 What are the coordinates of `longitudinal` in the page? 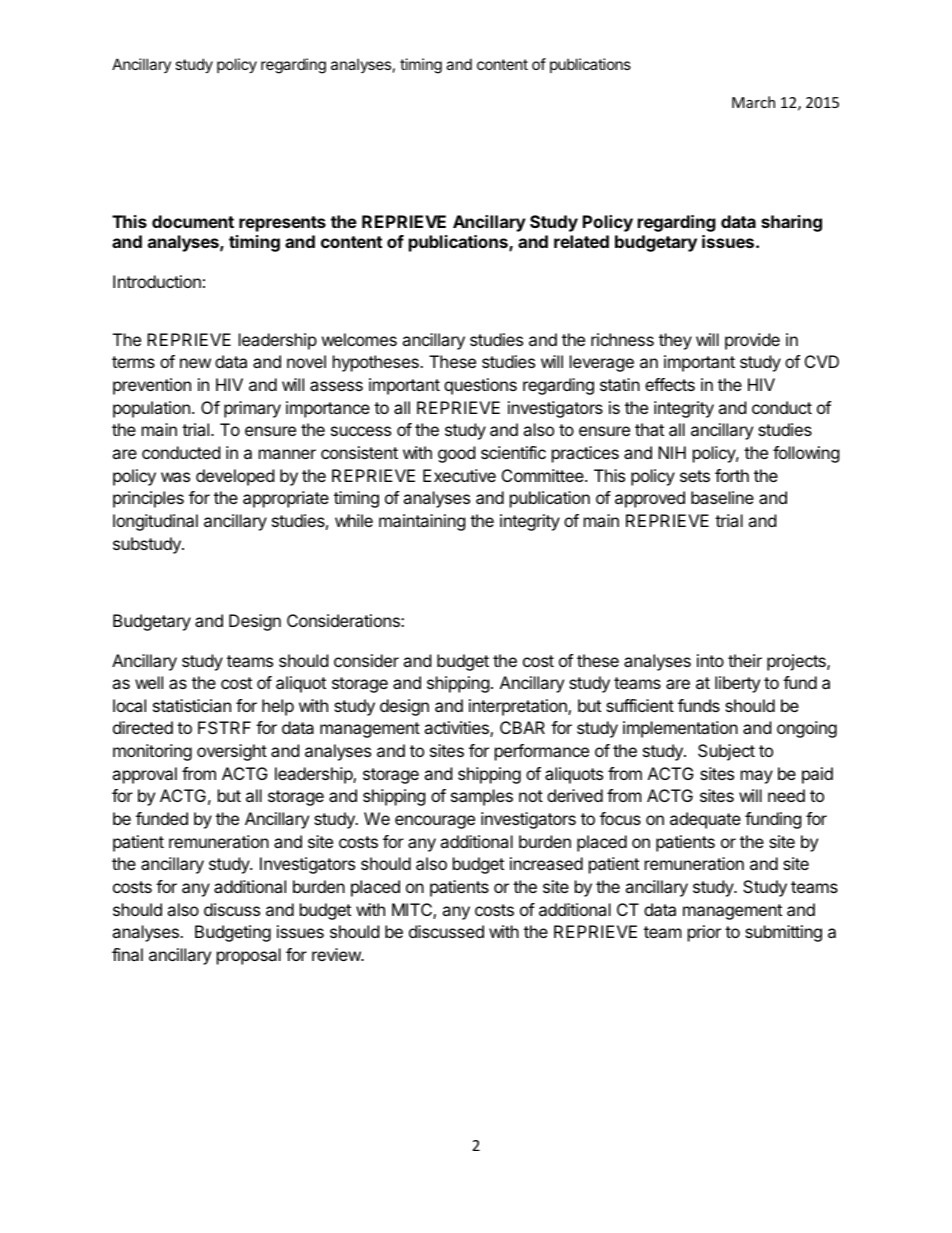 It's located at (155, 522).
